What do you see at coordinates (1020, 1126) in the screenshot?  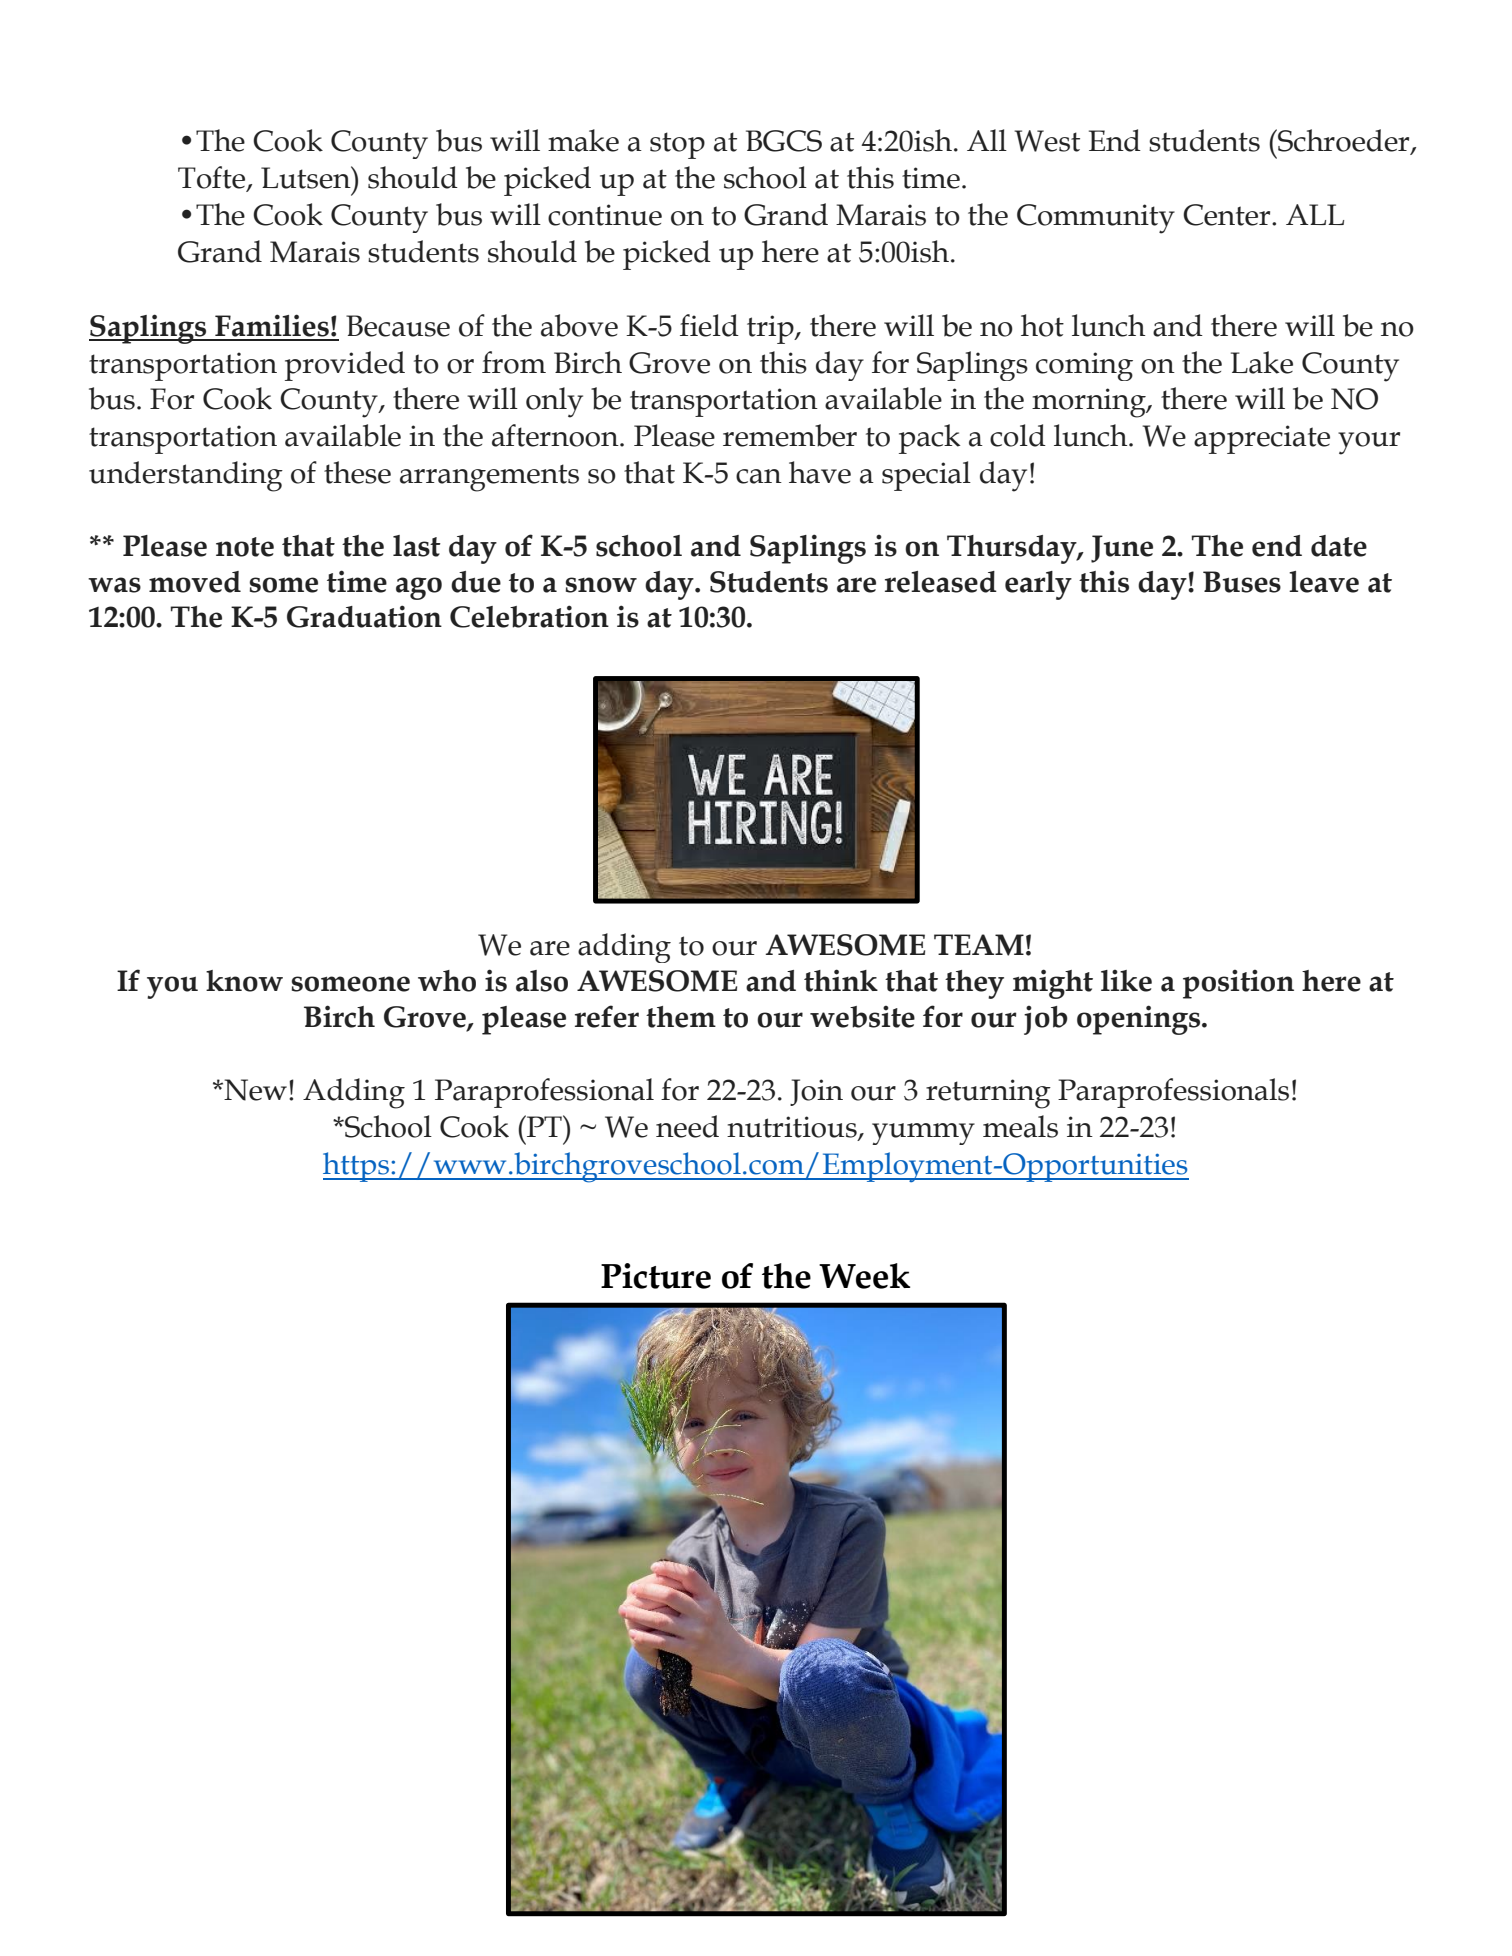 I see `meals` at bounding box center [1020, 1126].
